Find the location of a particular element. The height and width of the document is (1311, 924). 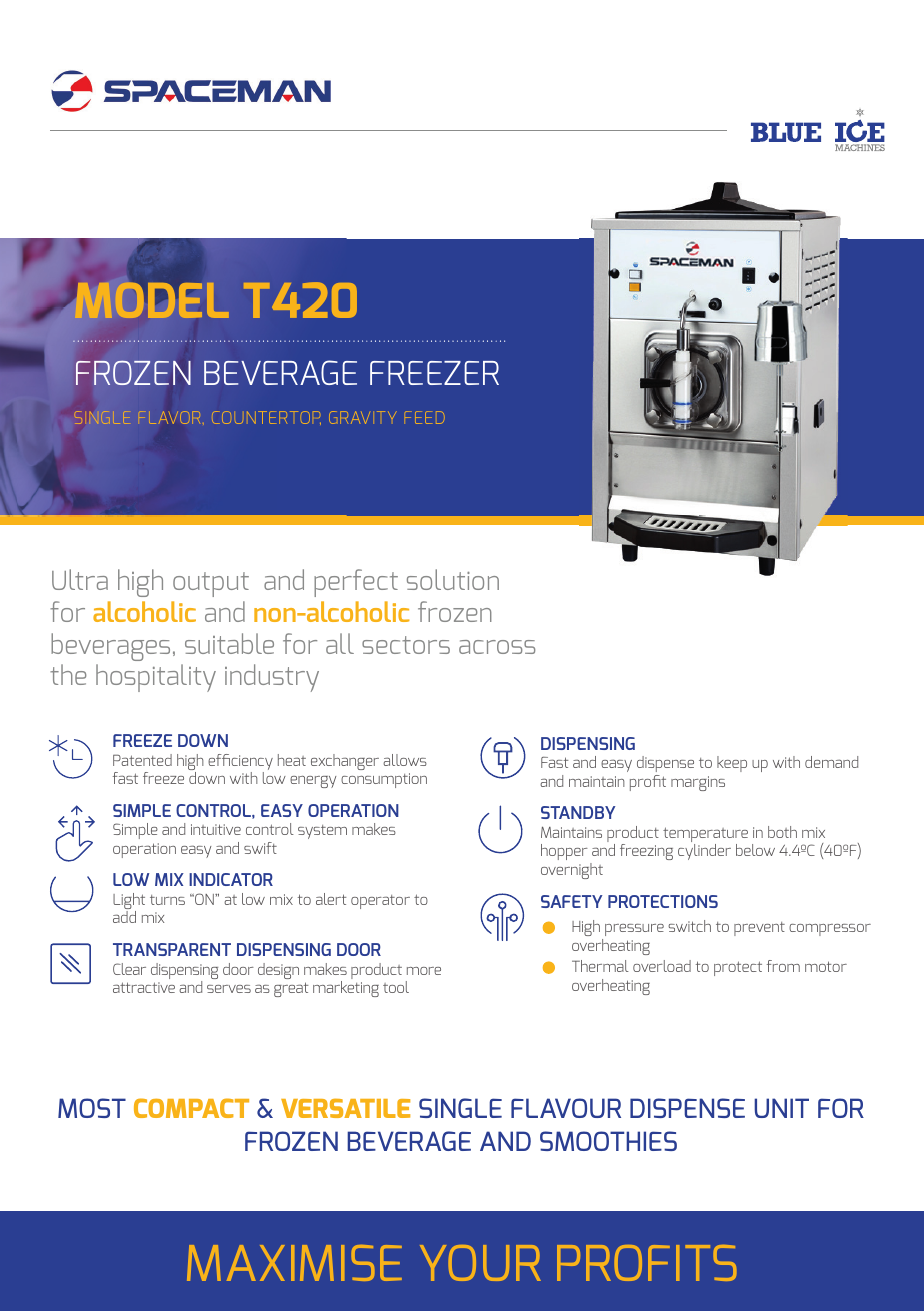

YOUR is located at coordinates (480, 1263).
